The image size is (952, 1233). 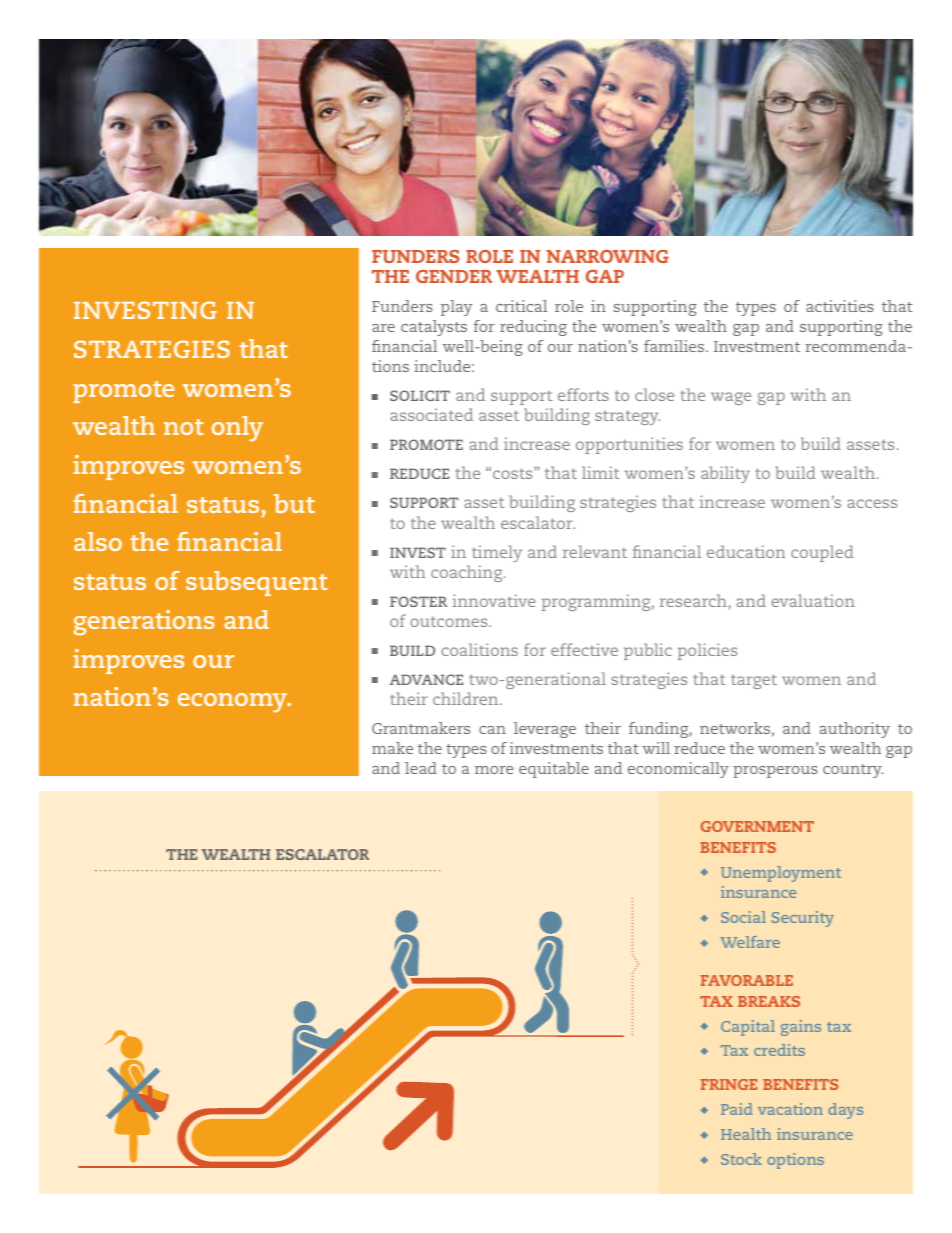 I want to click on activities, so click(x=840, y=306).
